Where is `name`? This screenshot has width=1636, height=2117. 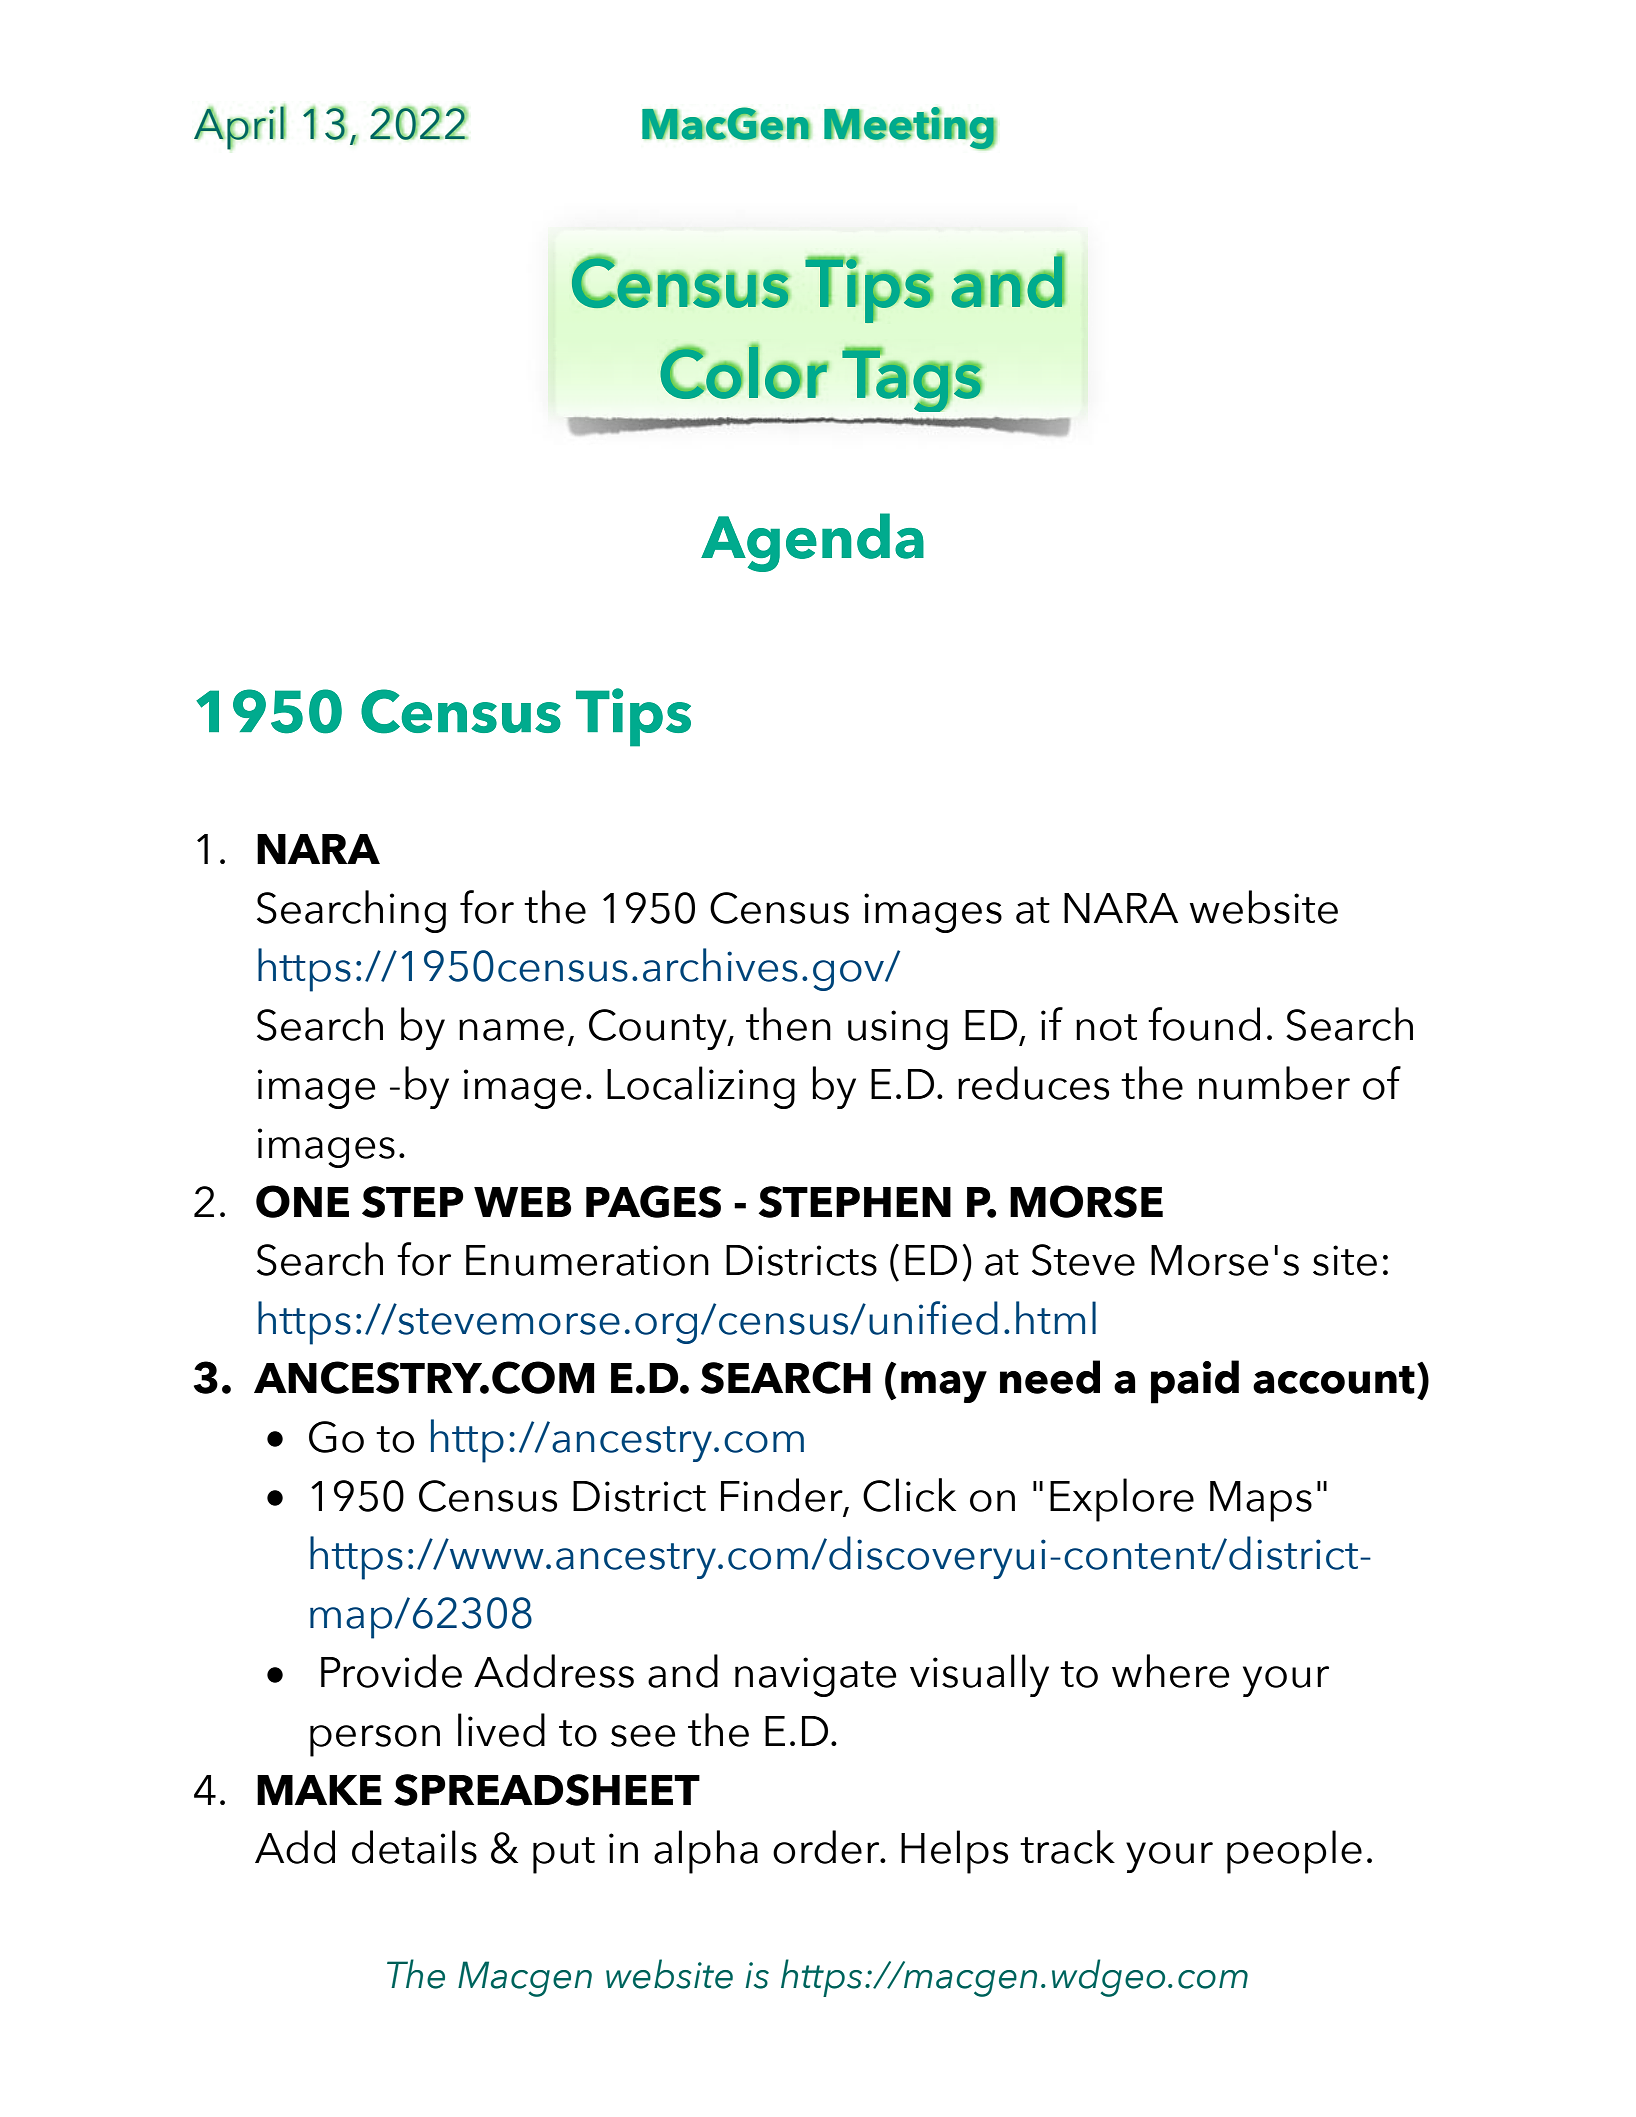 name is located at coordinates (511, 1030).
